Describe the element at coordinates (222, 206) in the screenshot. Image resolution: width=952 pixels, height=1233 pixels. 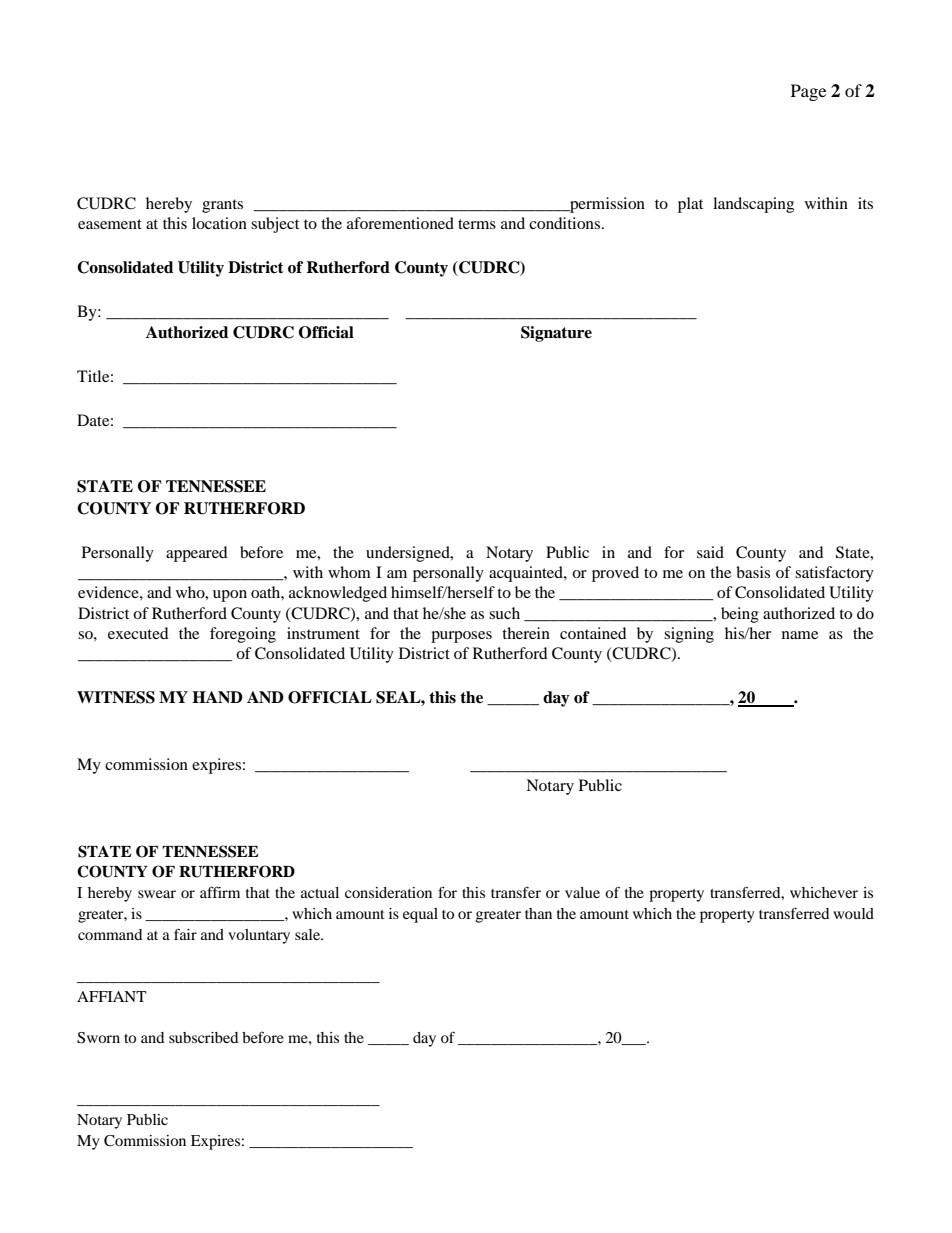
I see `grants` at that location.
